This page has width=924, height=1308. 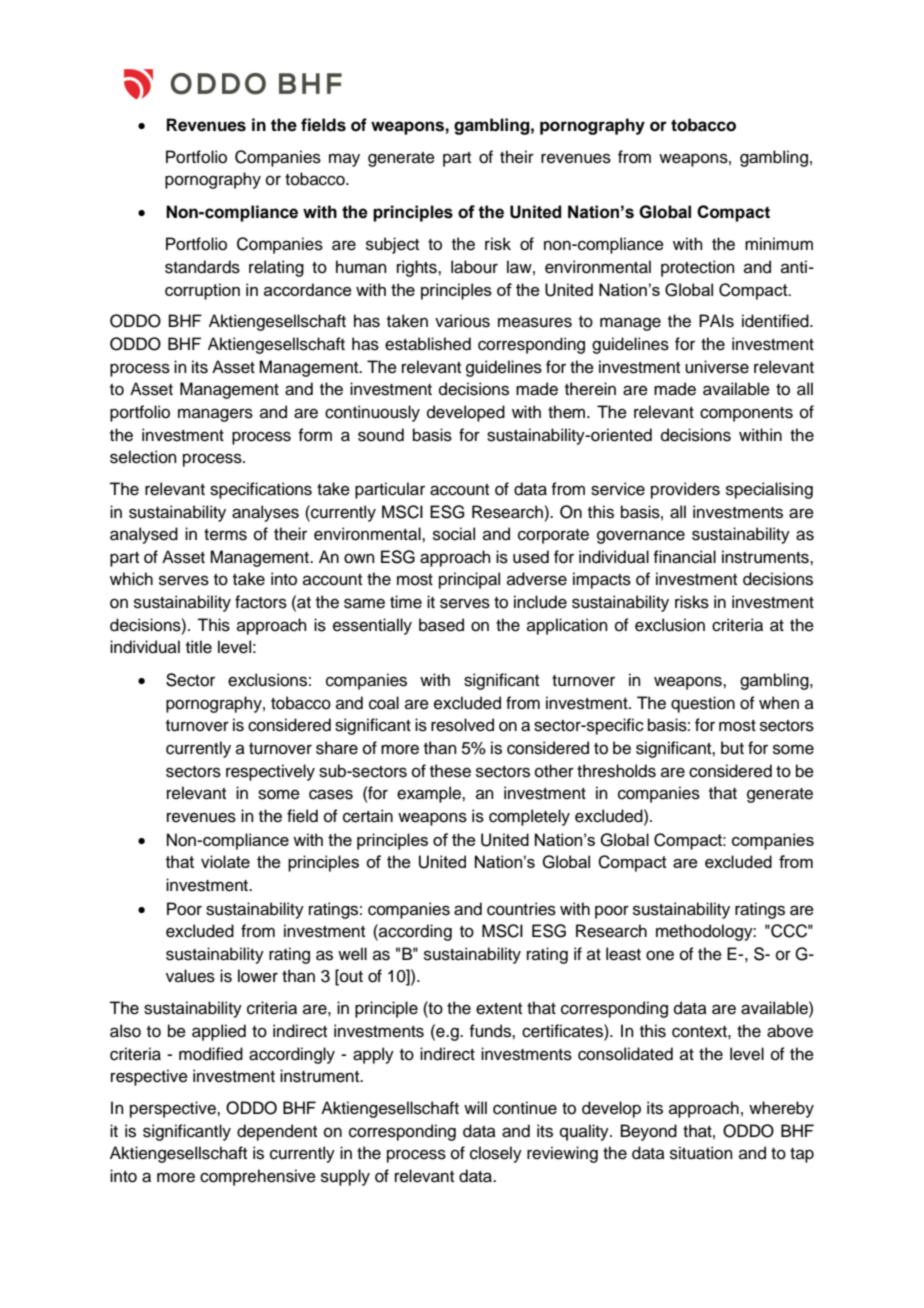 I want to click on violate, so click(x=225, y=861).
